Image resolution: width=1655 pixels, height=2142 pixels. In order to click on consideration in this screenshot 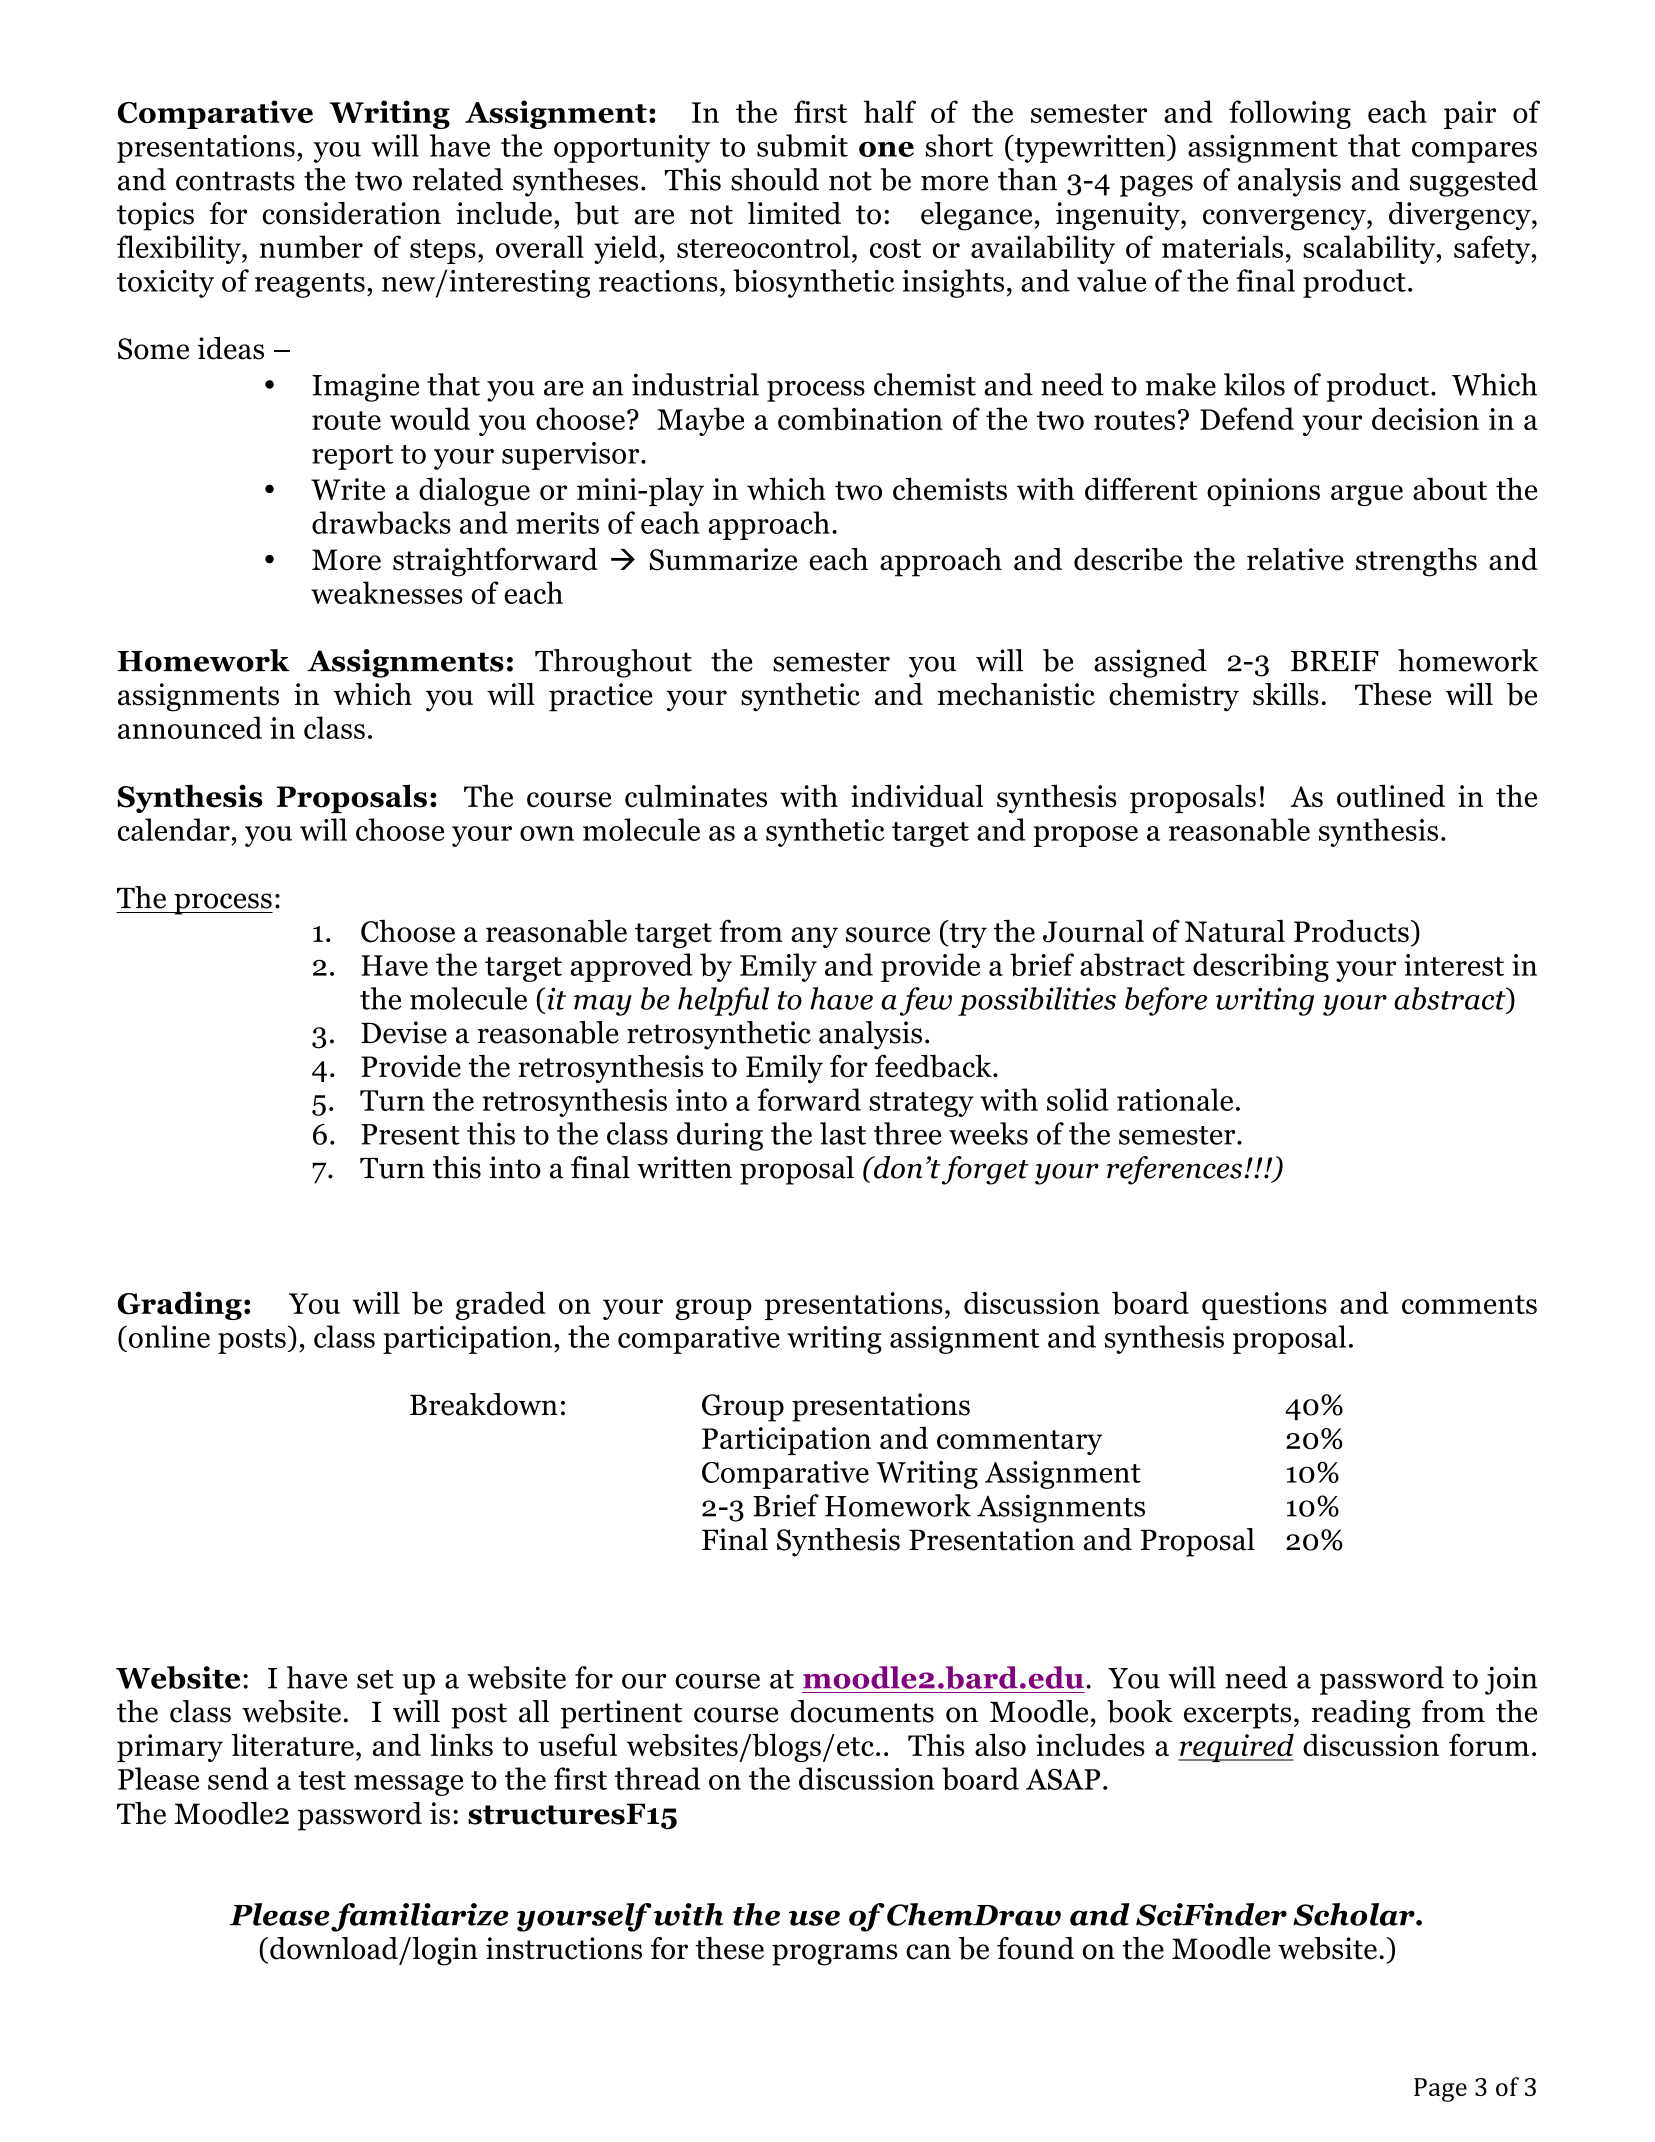, I will do `click(351, 213)`.
